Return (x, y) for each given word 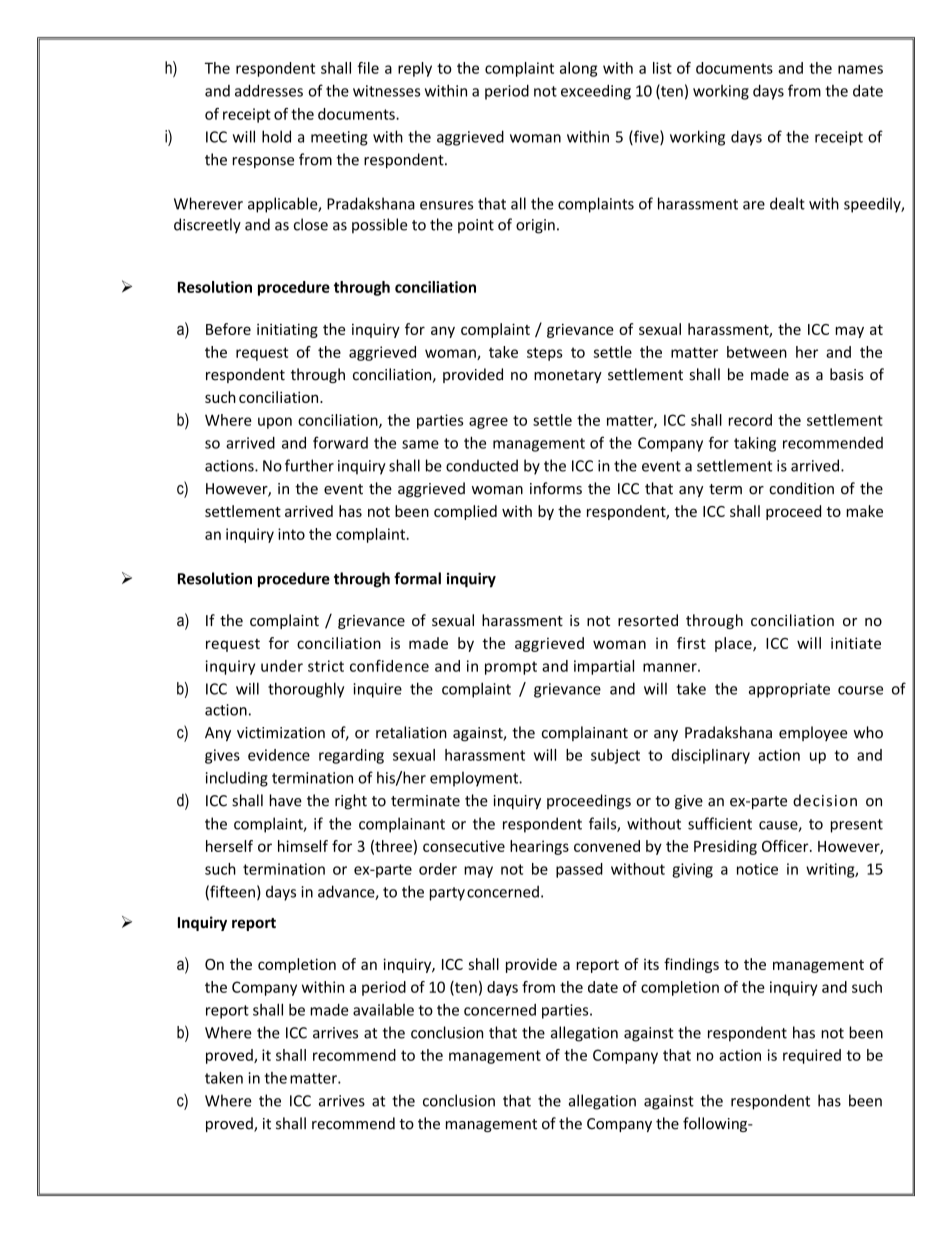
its (651, 964)
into (291, 534)
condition (801, 488)
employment (475, 779)
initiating (287, 330)
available (383, 1009)
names (860, 69)
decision (825, 800)
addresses (269, 90)
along (578, 69)
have (286, 800)
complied (465, 512)
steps (545, 354)
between (757, 352)
